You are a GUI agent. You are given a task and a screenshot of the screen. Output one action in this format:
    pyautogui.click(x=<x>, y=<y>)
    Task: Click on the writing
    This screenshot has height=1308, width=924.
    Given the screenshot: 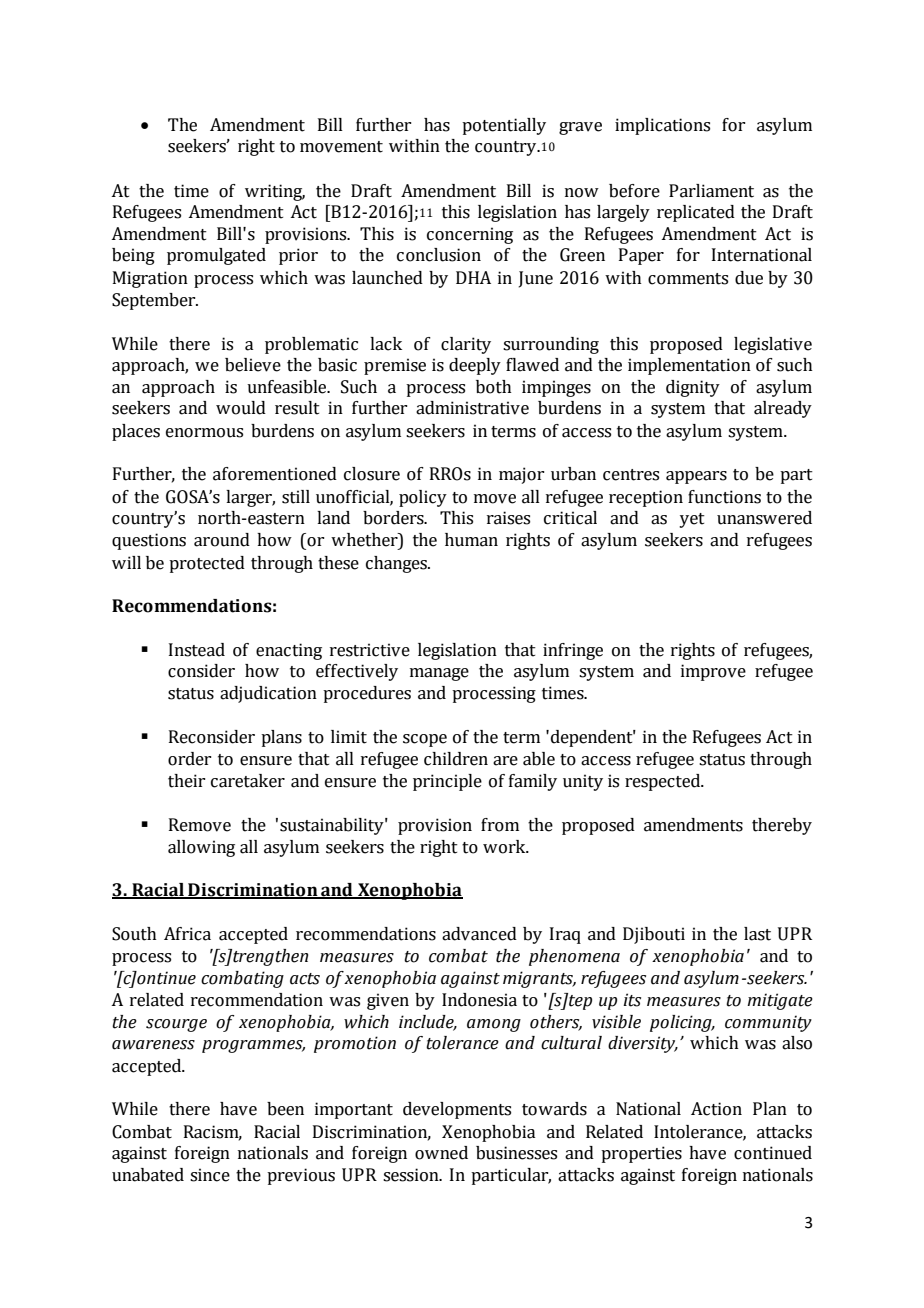 What is the action you would take?
    pyautogui.click(x=275, y=192)
